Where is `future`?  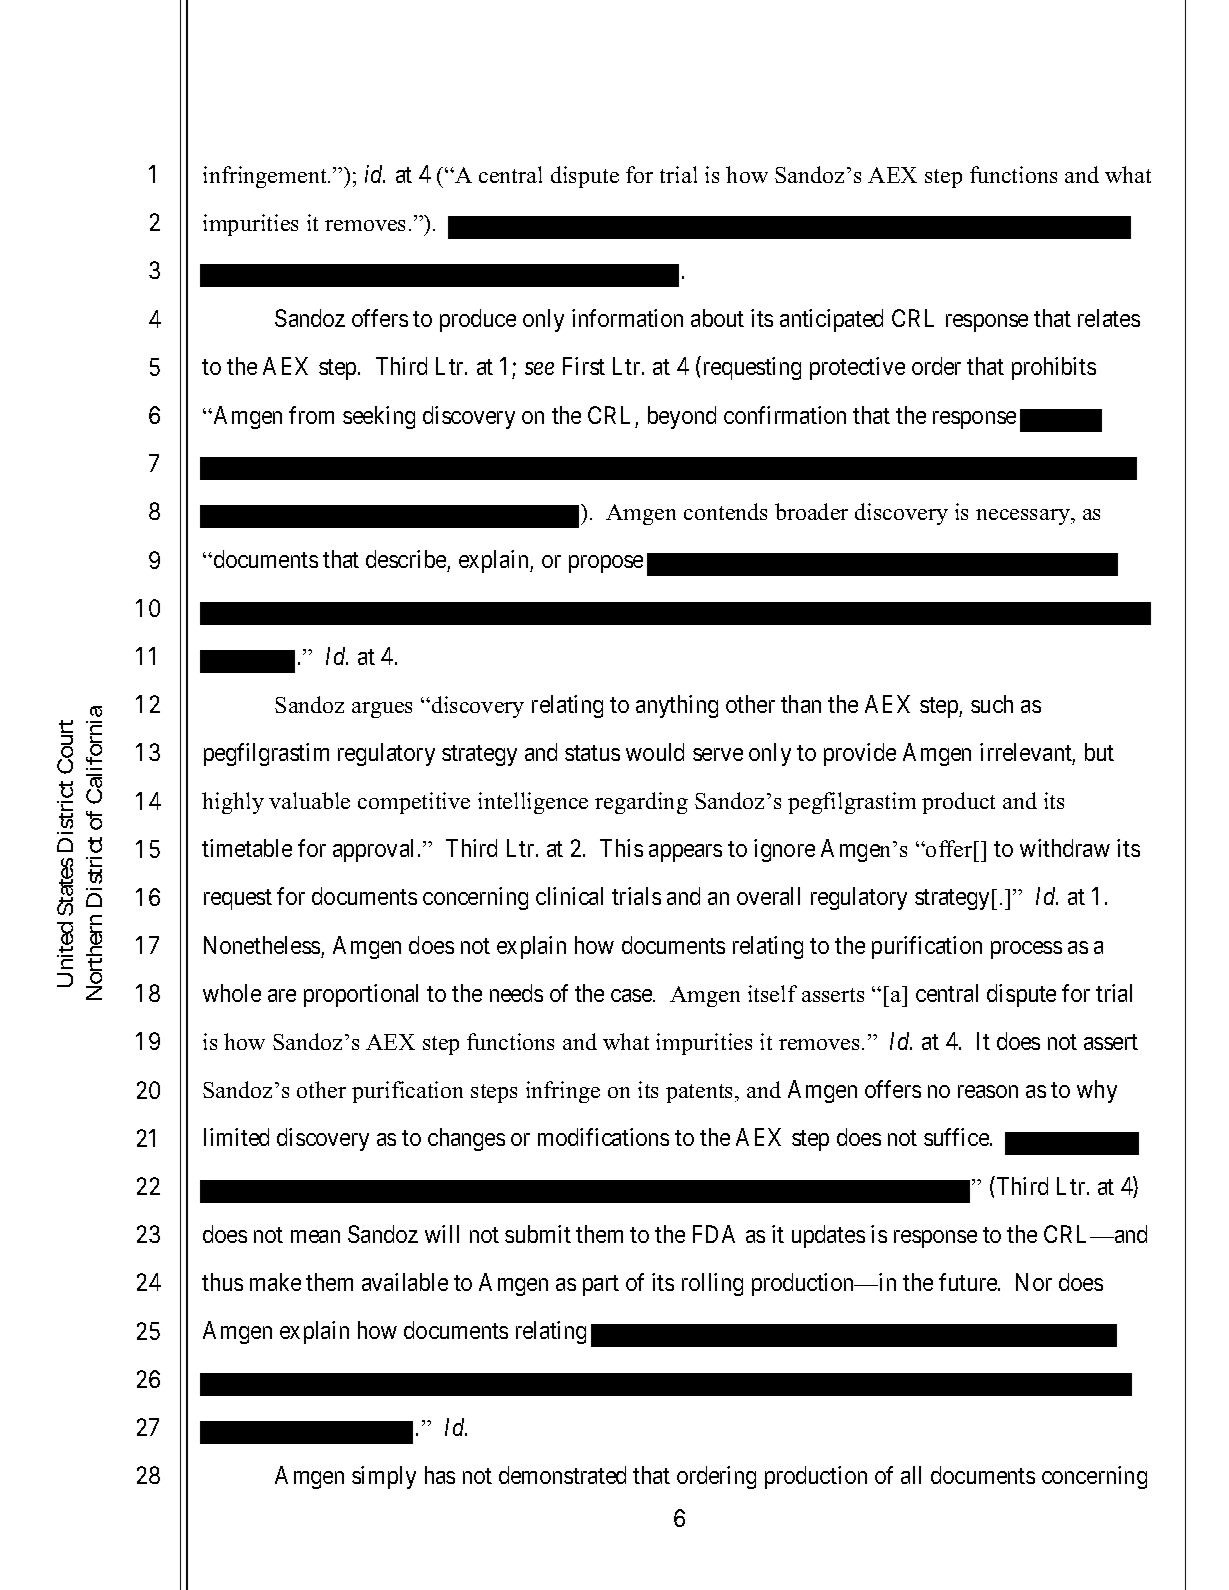 future is located at coordinates (969, 1282).
